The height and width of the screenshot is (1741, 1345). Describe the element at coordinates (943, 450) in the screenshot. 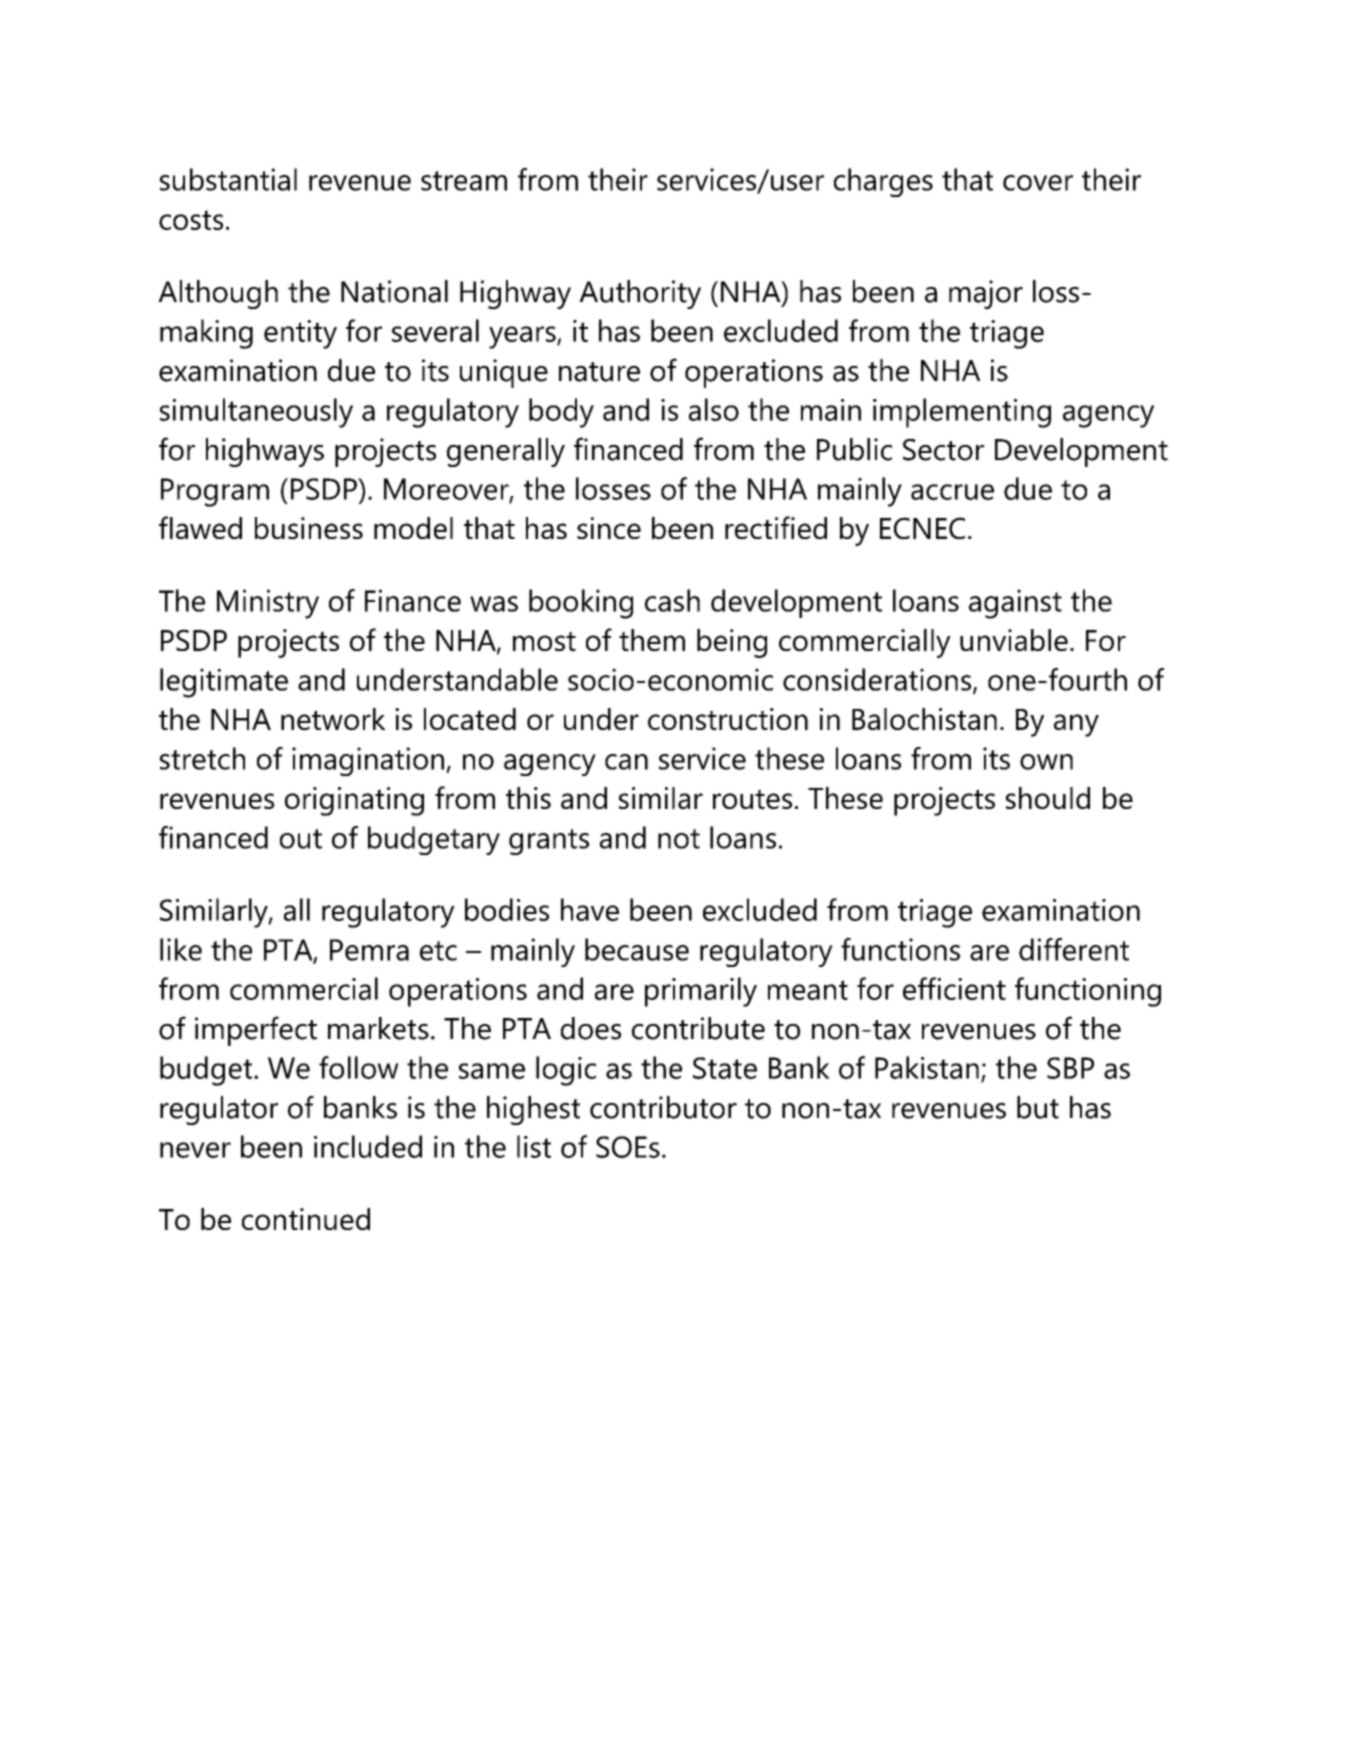

I see `Sector` at that location.
